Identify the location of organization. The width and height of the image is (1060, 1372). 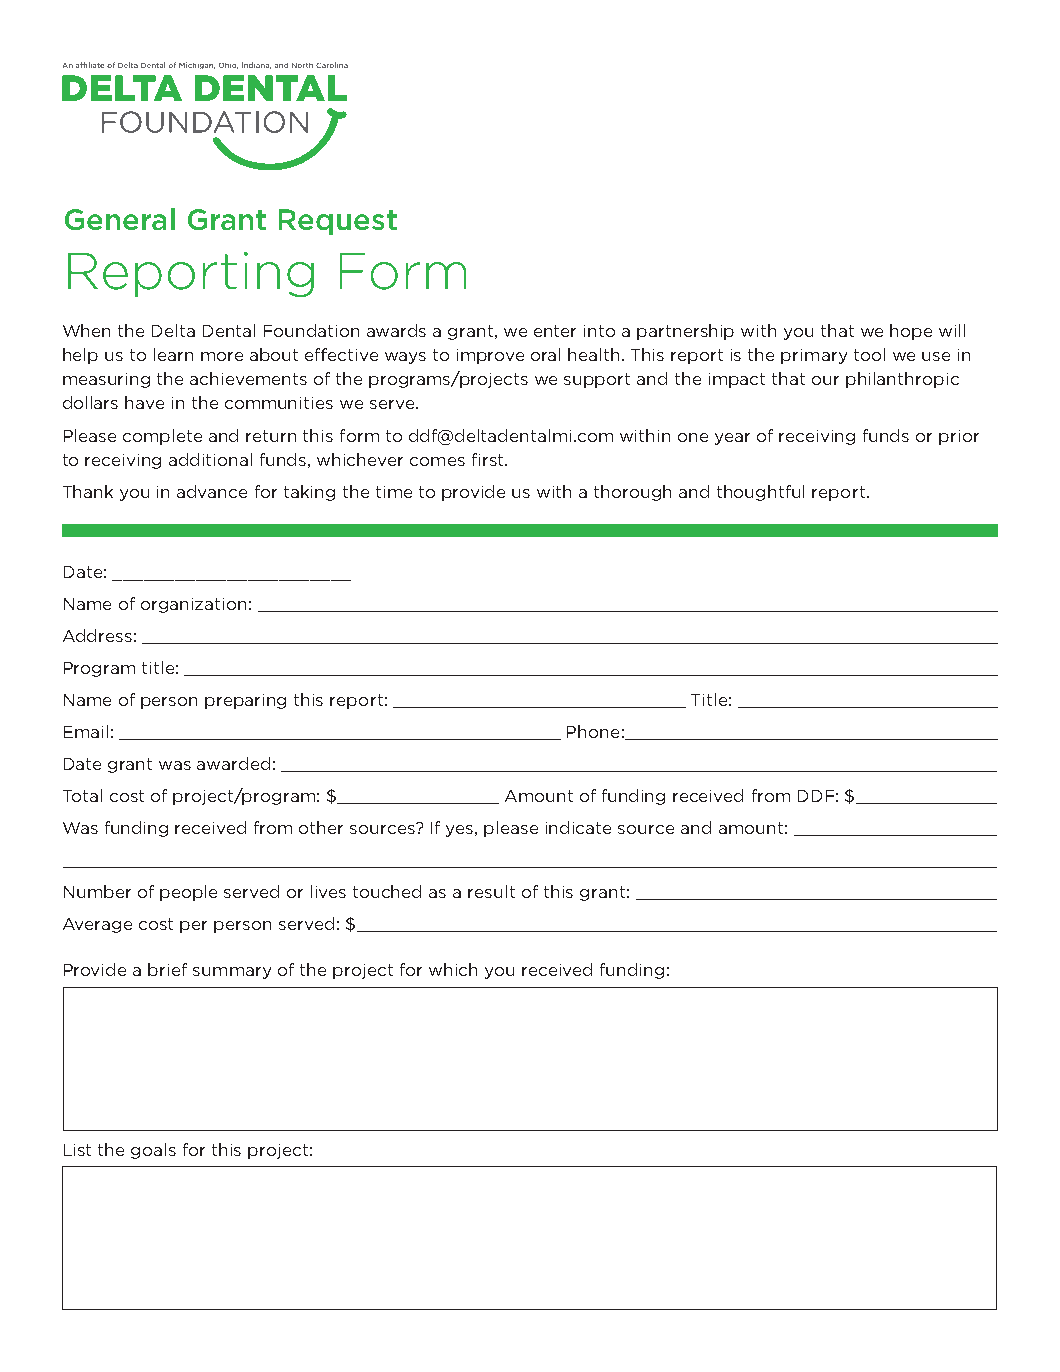
(193, 605).
